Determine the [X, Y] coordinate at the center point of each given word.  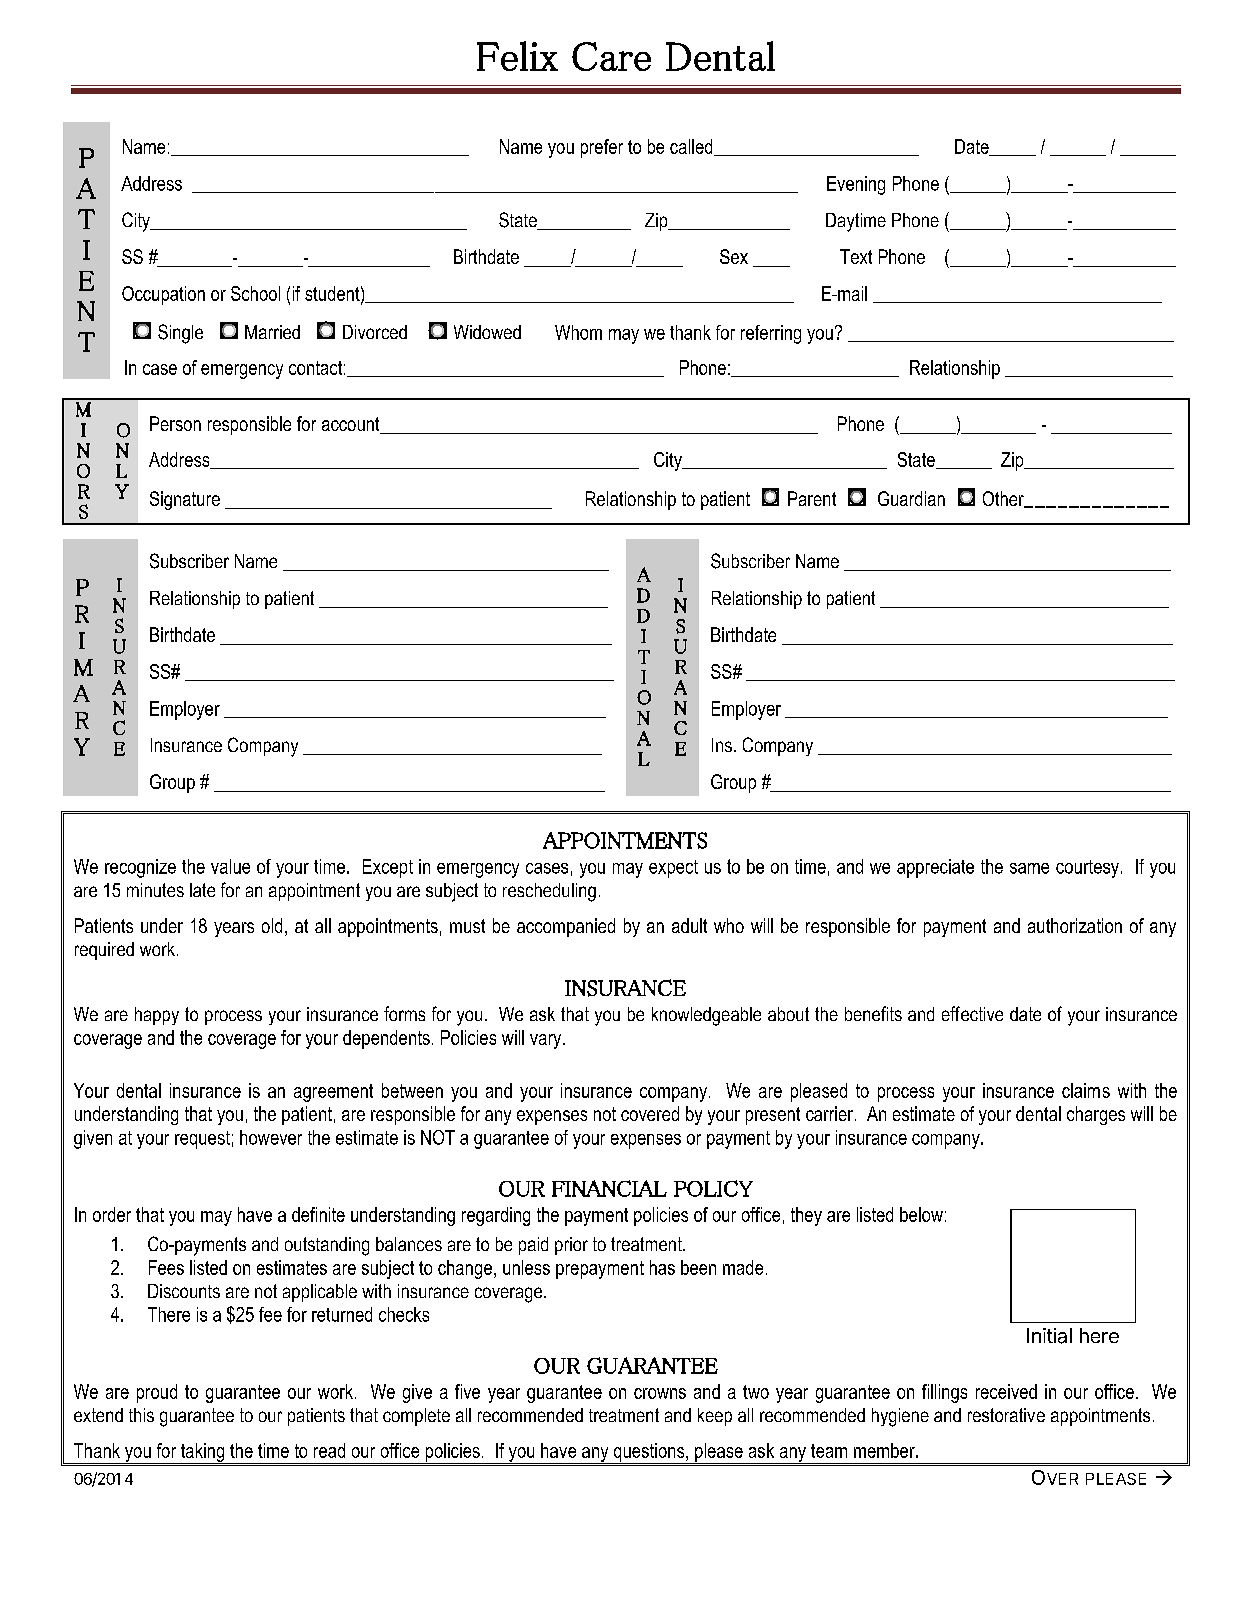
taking [203, 1453]
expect [673, 869]
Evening [856, 185]
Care [611, 56]
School [255, 293]
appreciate [935, 868]
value [230, 866]
